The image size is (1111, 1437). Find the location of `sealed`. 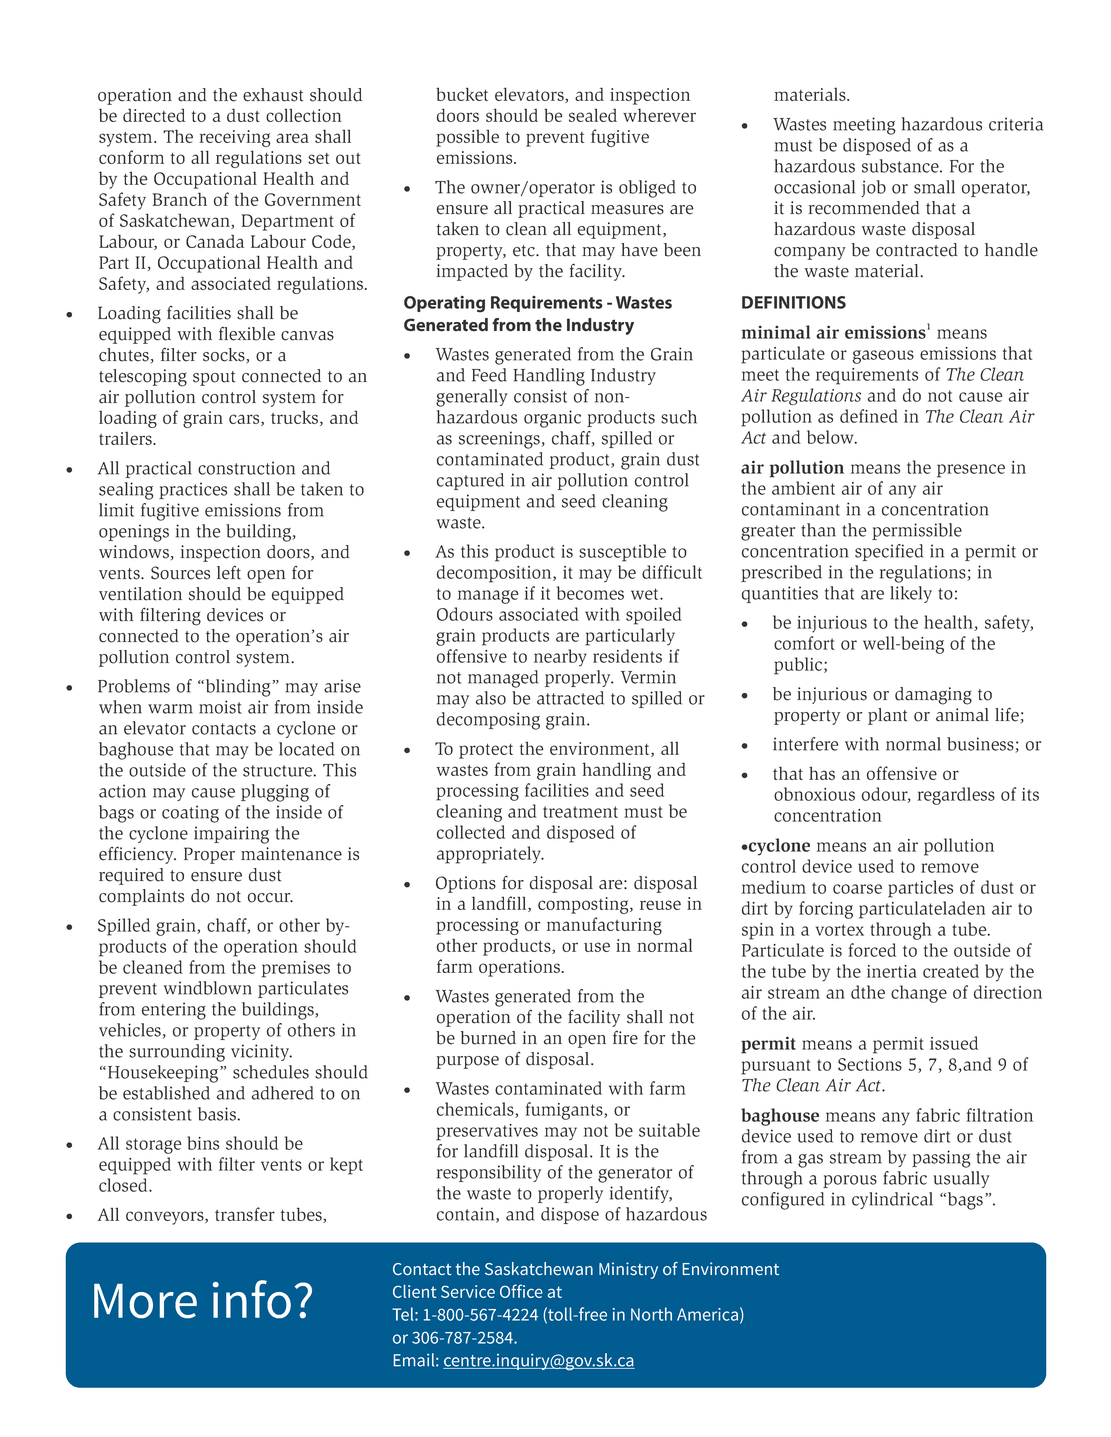

sealed is located at coordinates (593, 115).
